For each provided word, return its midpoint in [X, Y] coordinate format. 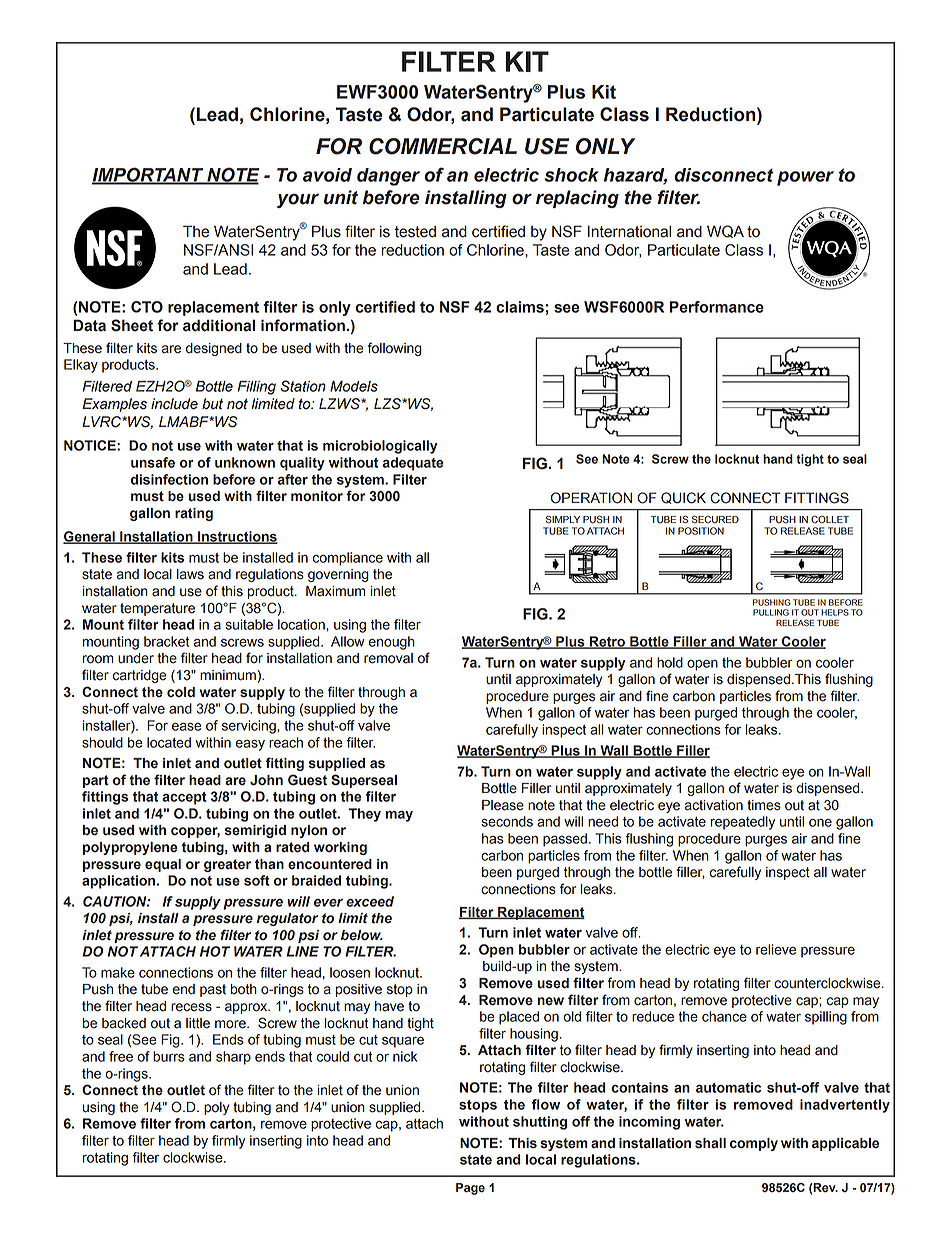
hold [670, 662]
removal [388, 658]
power [805, 178]
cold [181, 692]
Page [470, 1189]
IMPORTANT [149, 175]
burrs [169, 1056]
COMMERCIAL [443, 146]
